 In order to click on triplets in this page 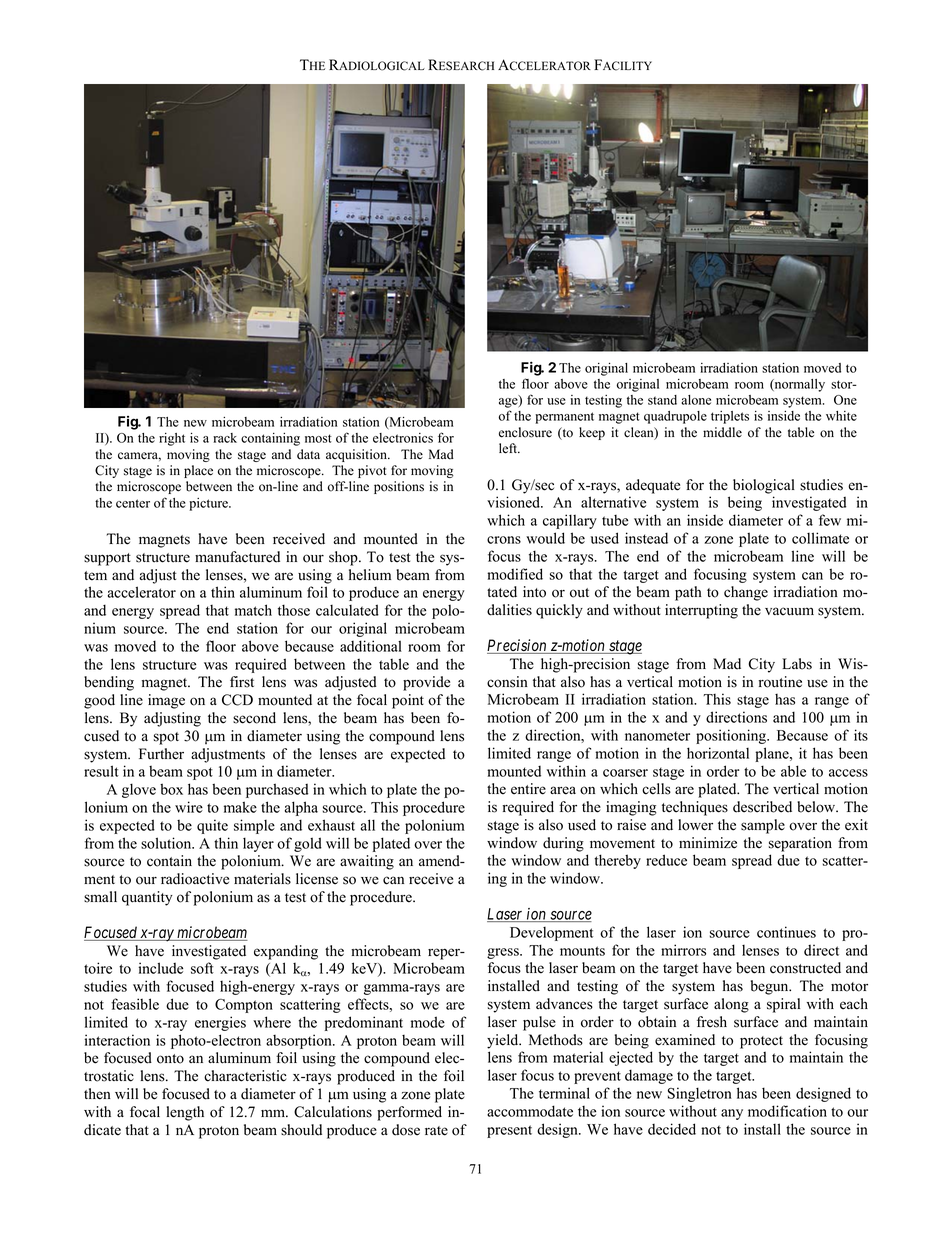, I will do `click(730, 417)`.
